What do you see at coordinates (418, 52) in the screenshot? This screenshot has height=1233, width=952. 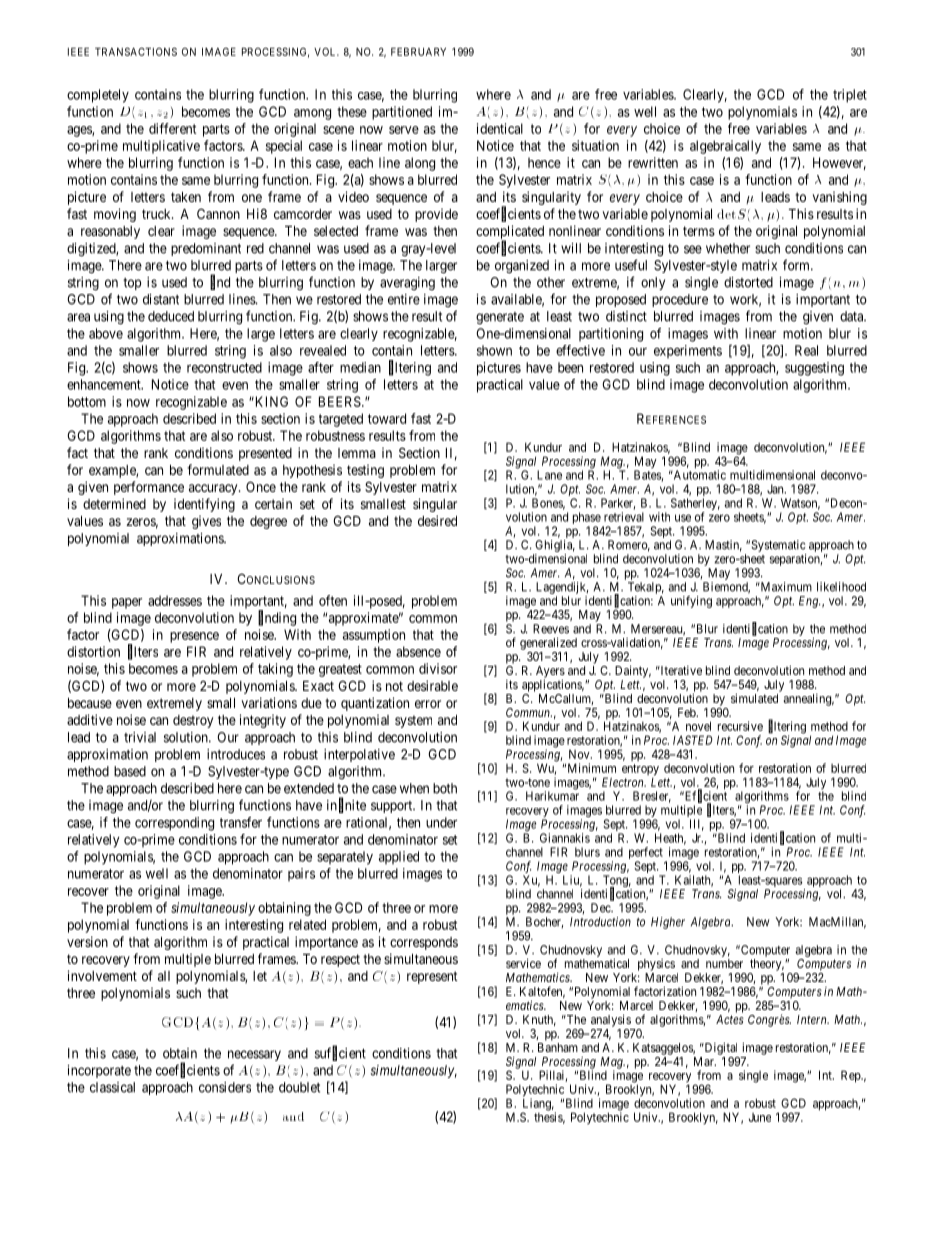 I see `FEBRUARY` at bounding box center [418, 52].
